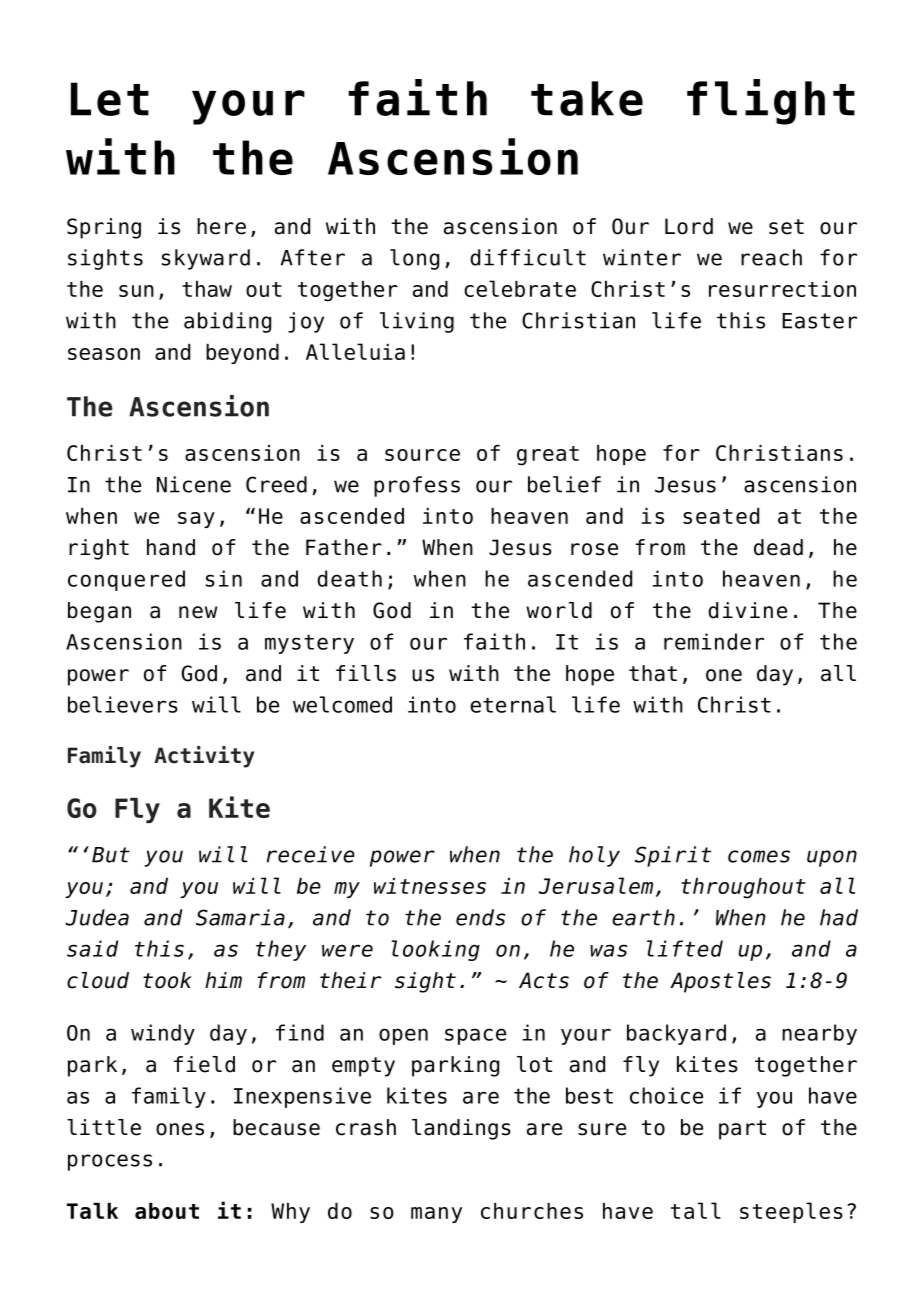  Describe the element at coordinates (587, 98) in the page. I see `take` at that location.
